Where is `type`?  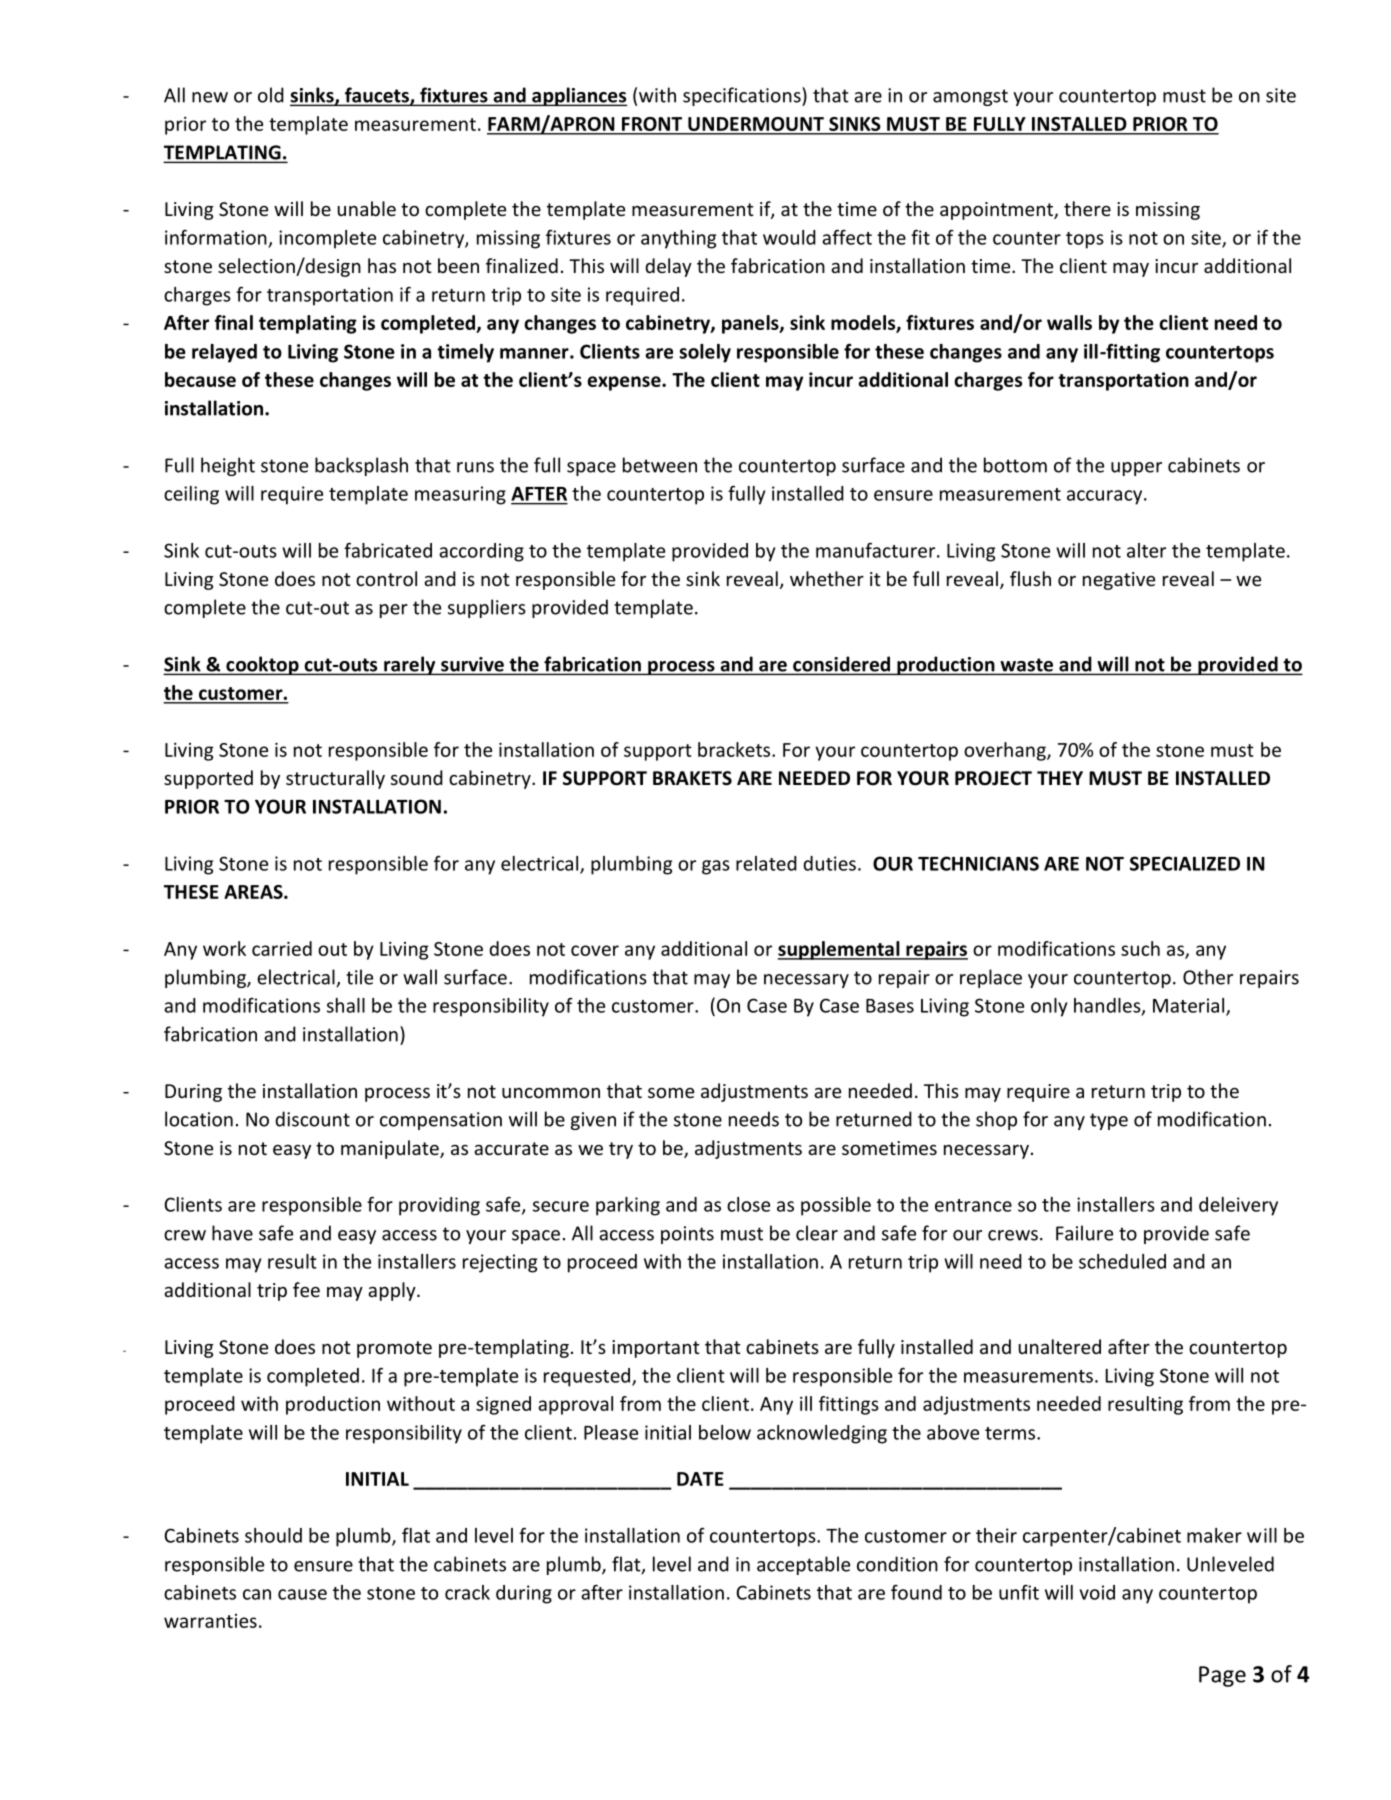
type is located at coordinates (1109, 1121).
